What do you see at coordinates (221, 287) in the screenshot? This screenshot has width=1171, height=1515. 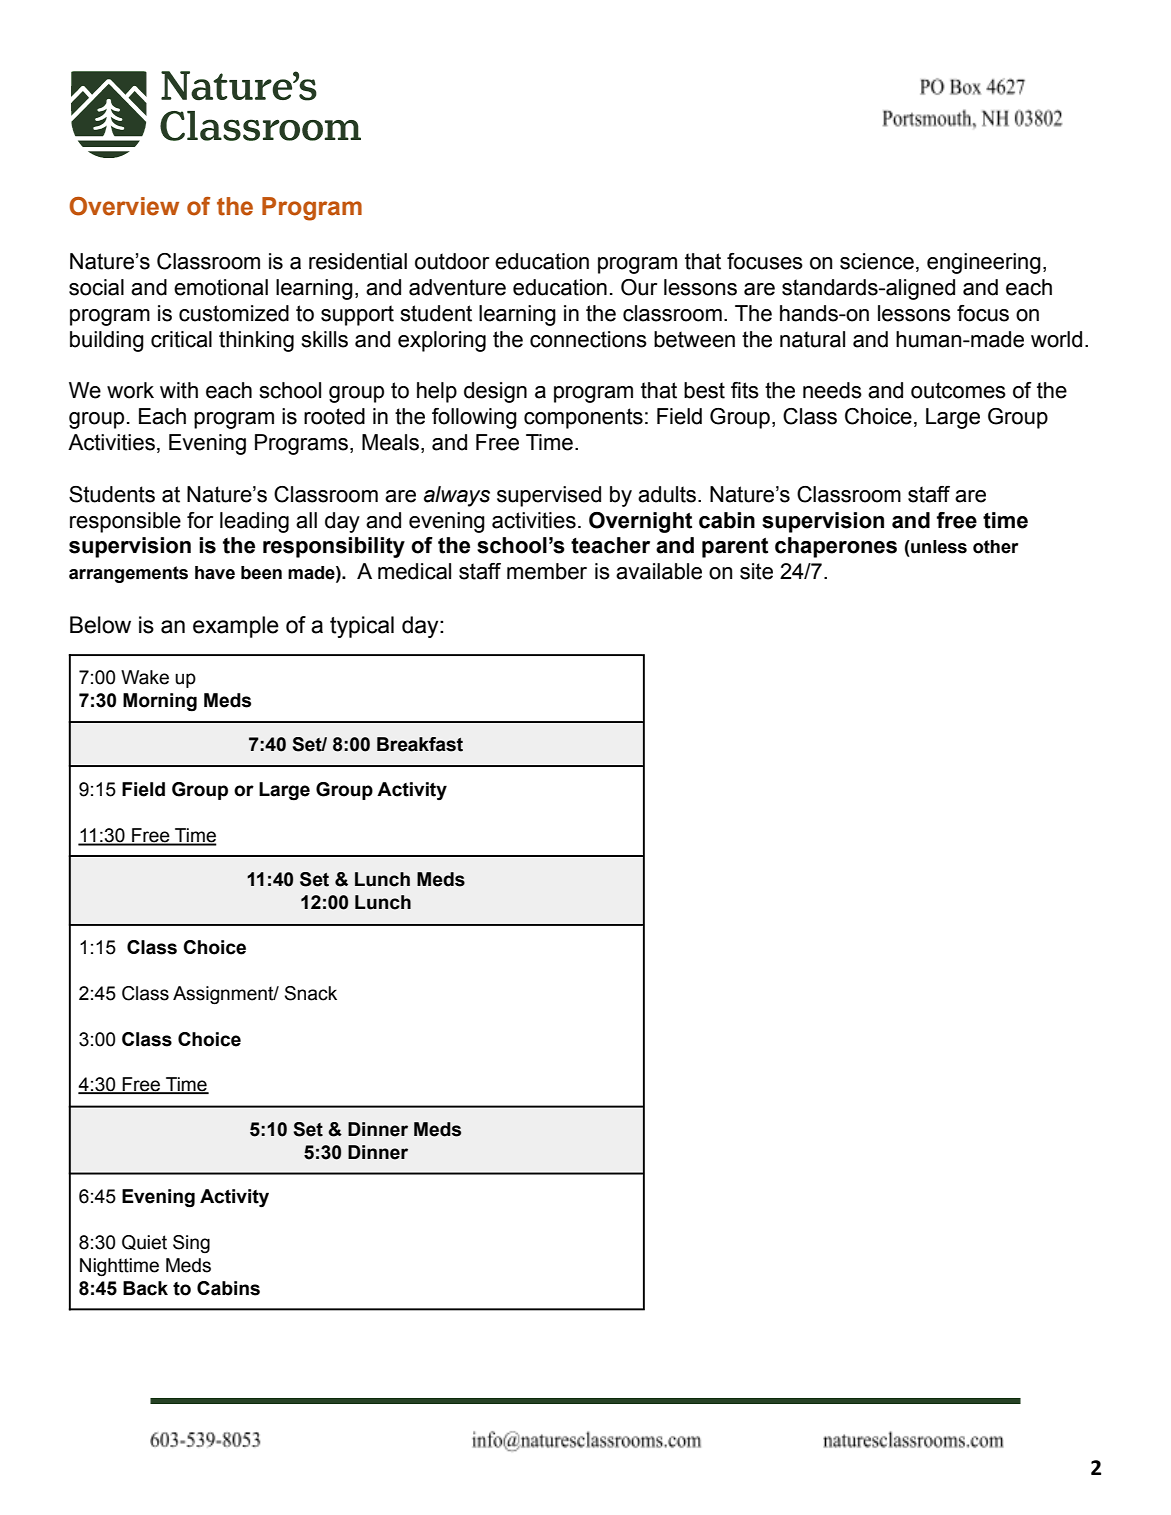 I see `emotional` at bounding box center [221, 287].
